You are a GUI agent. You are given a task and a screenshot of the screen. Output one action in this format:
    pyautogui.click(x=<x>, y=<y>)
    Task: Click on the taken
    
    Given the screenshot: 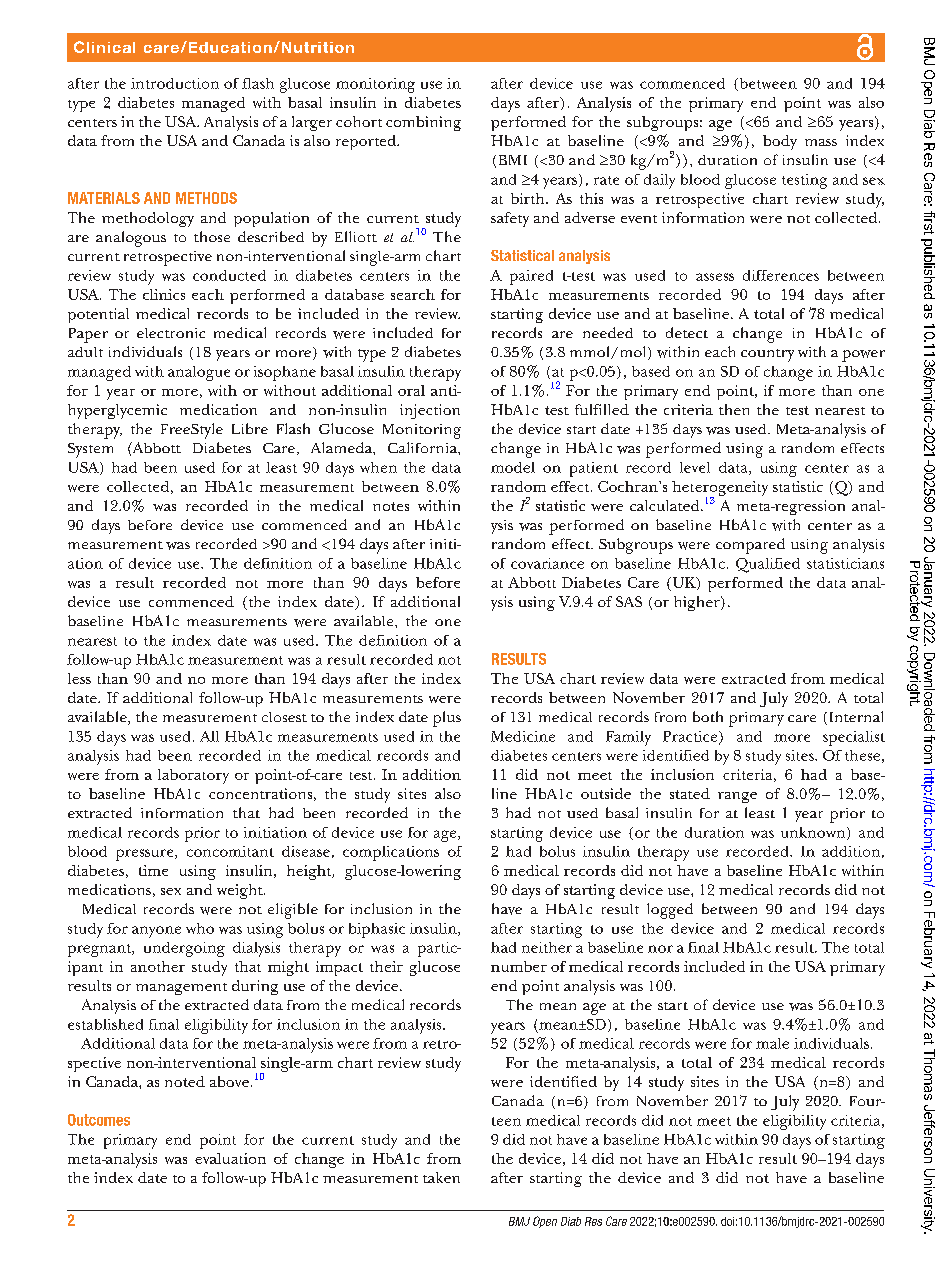 What is the action you would take?
    pyautogui.click(x=441, y=1177)
